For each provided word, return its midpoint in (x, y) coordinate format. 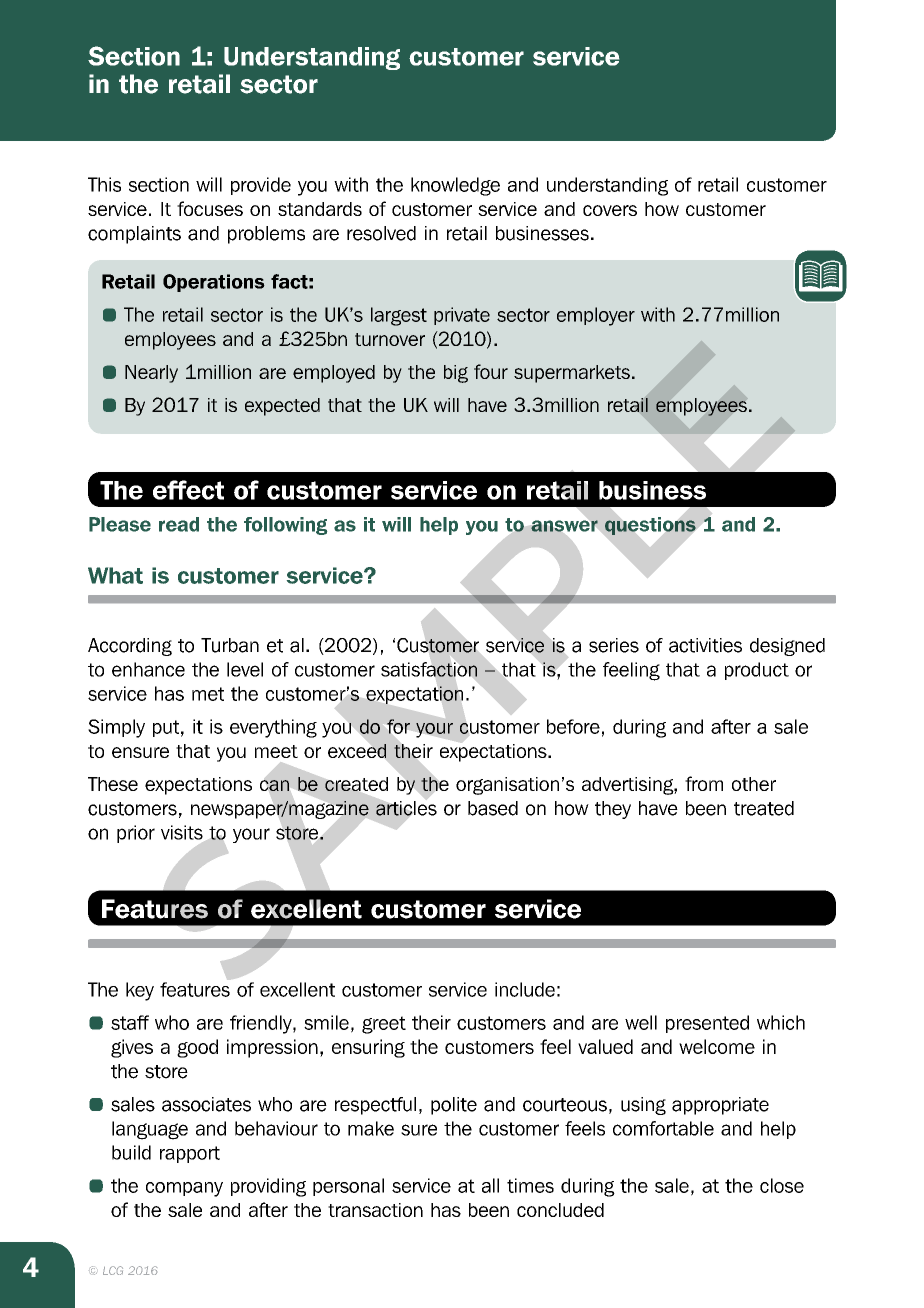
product (757, 671)
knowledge (455, 186)
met (208, 694)
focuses (210, 208)
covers (610, 210)
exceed (357, 751)
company (184, 1189)
